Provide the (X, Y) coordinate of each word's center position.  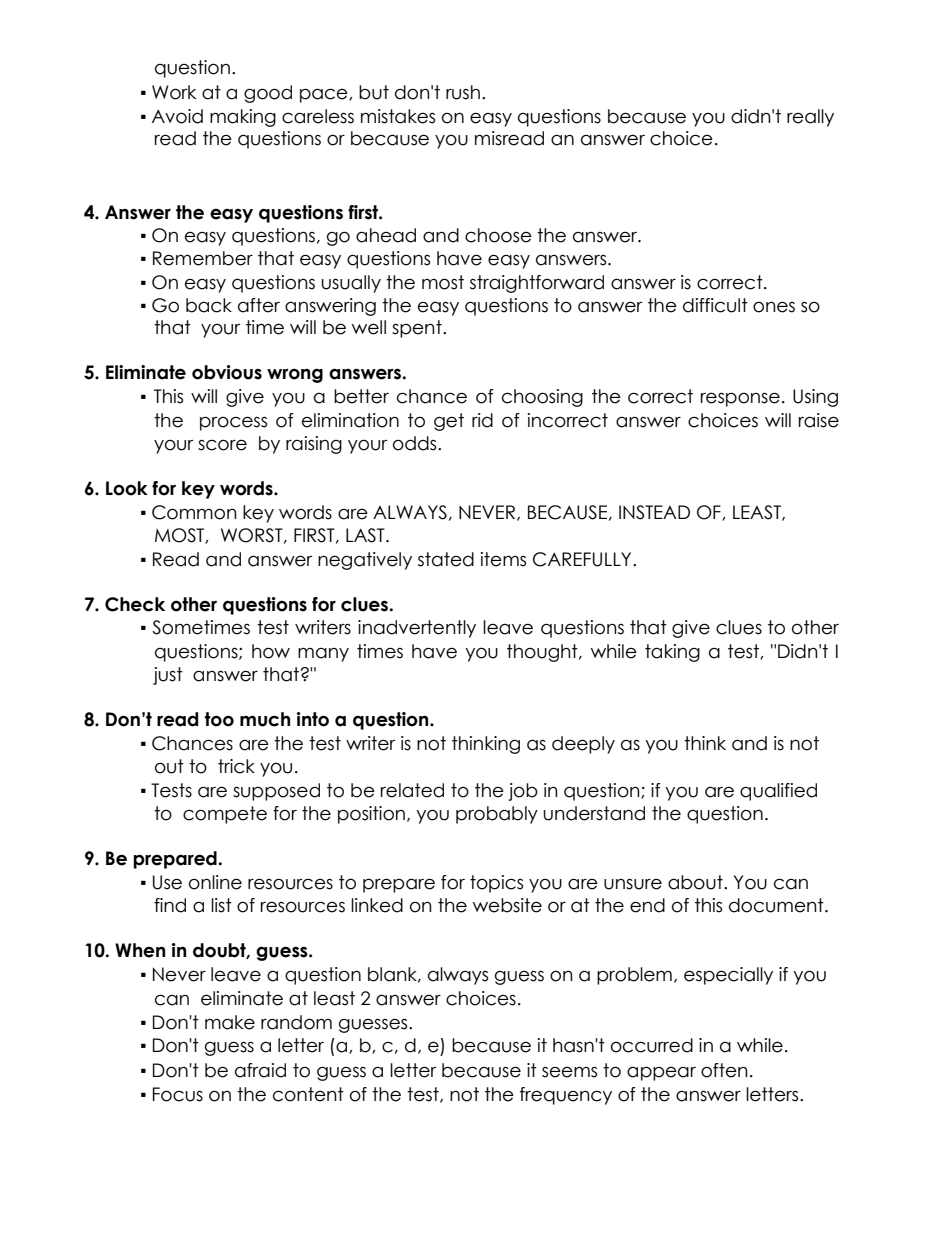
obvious (227, 372)
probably (497, 815)
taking (672, 653)
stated (446, 559)
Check (135, 604)
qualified (778, 792)
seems (569, 1072)
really (810, 118)
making (243, 118)
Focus (178, 1094)
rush (463, 92)
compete (225, 815)
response (740, 399)
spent (418, 329)
